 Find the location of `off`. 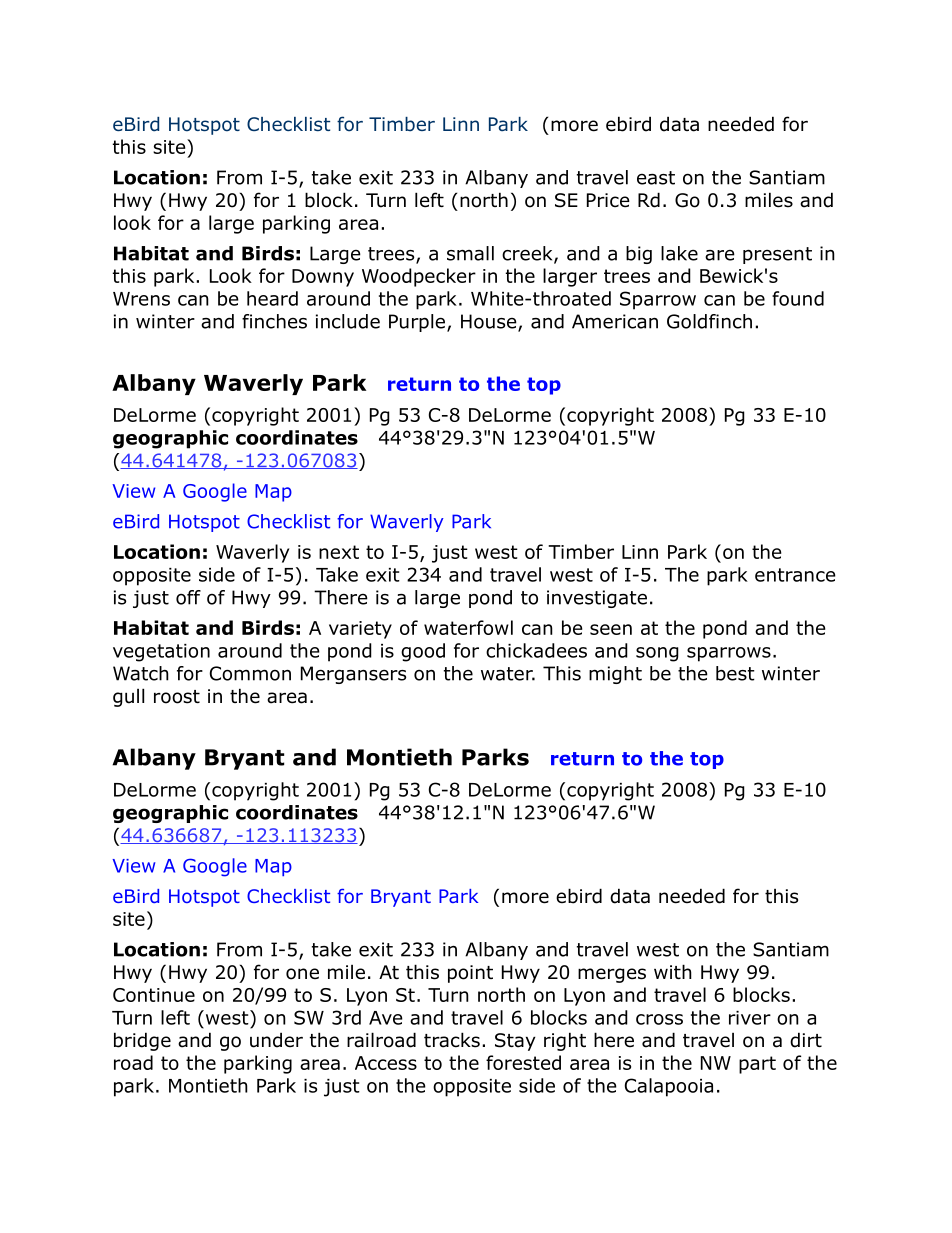

off is located at coordinates (188, 597).
